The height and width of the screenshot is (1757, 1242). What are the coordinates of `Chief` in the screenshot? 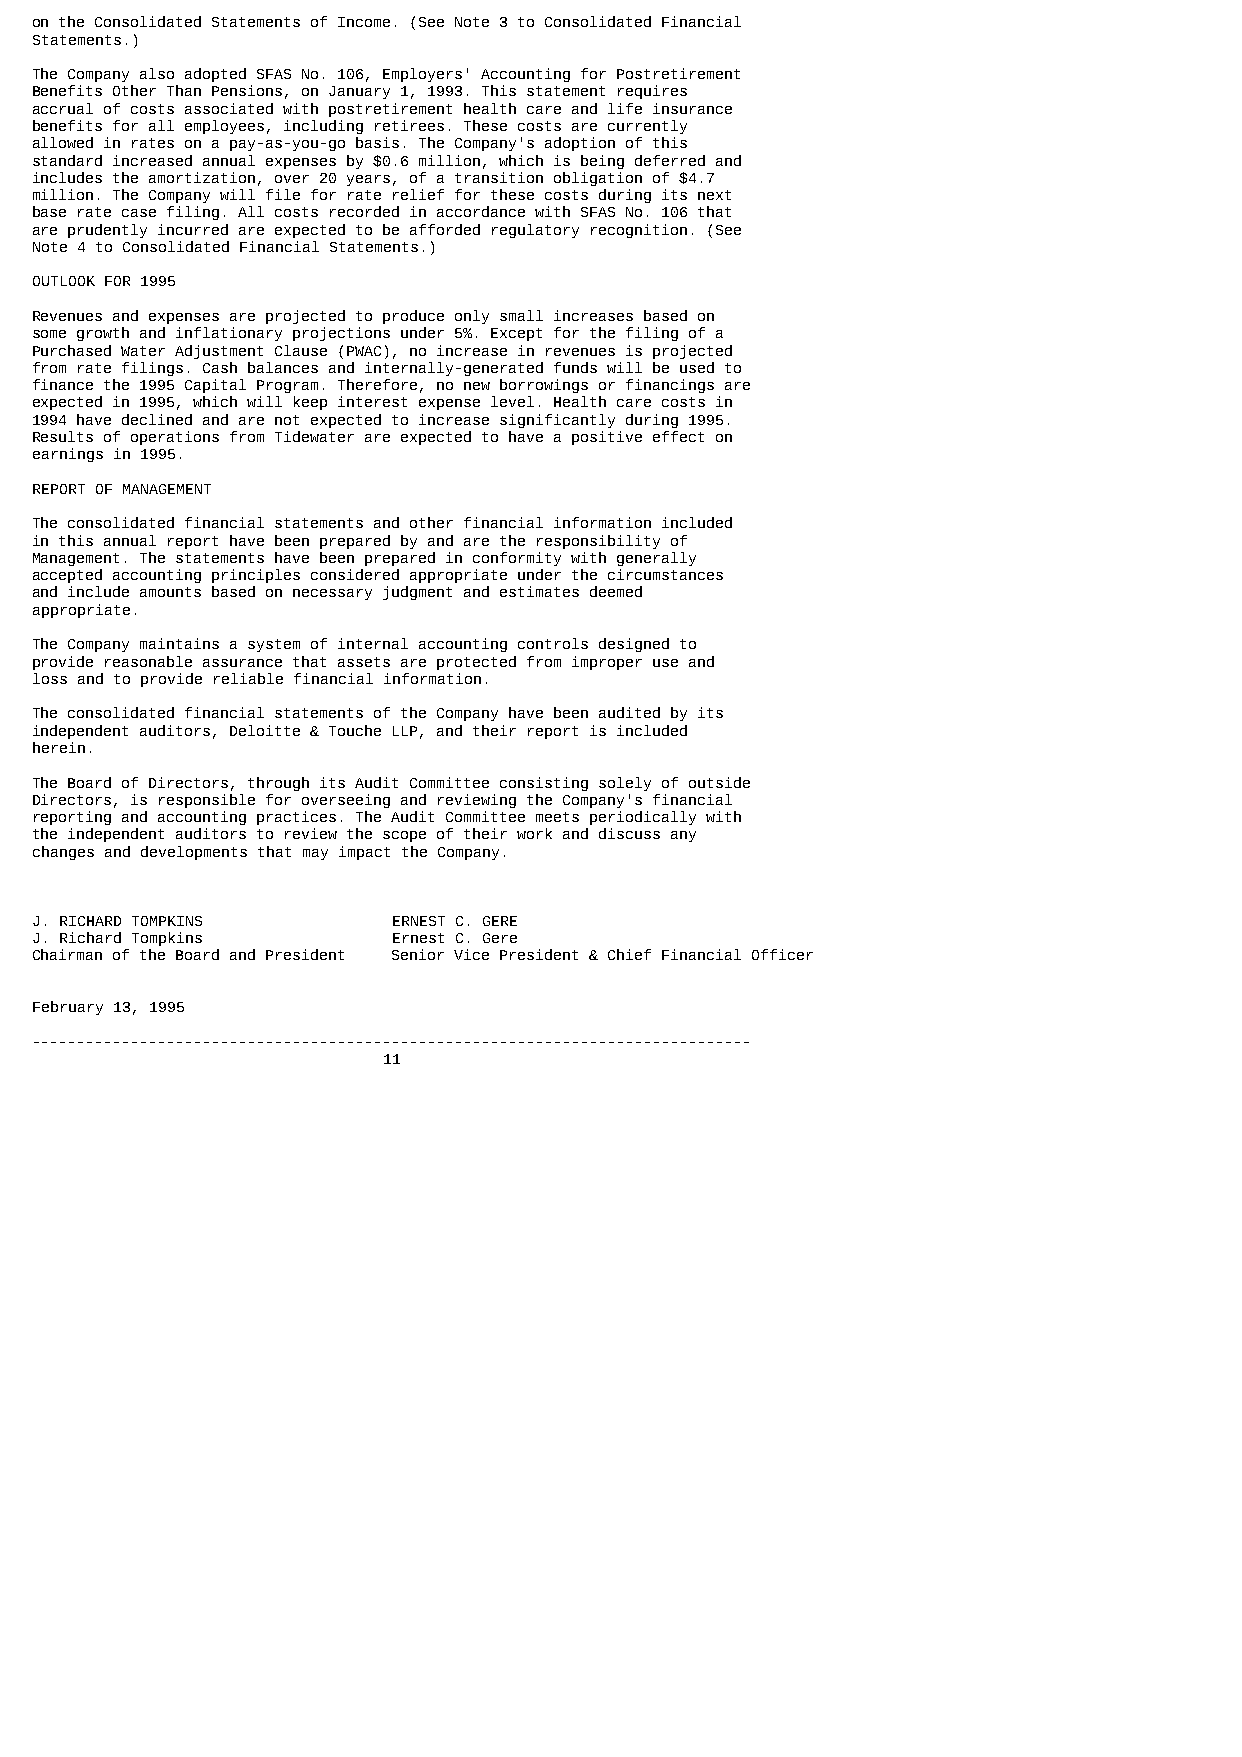 It's located at (629, 954).
